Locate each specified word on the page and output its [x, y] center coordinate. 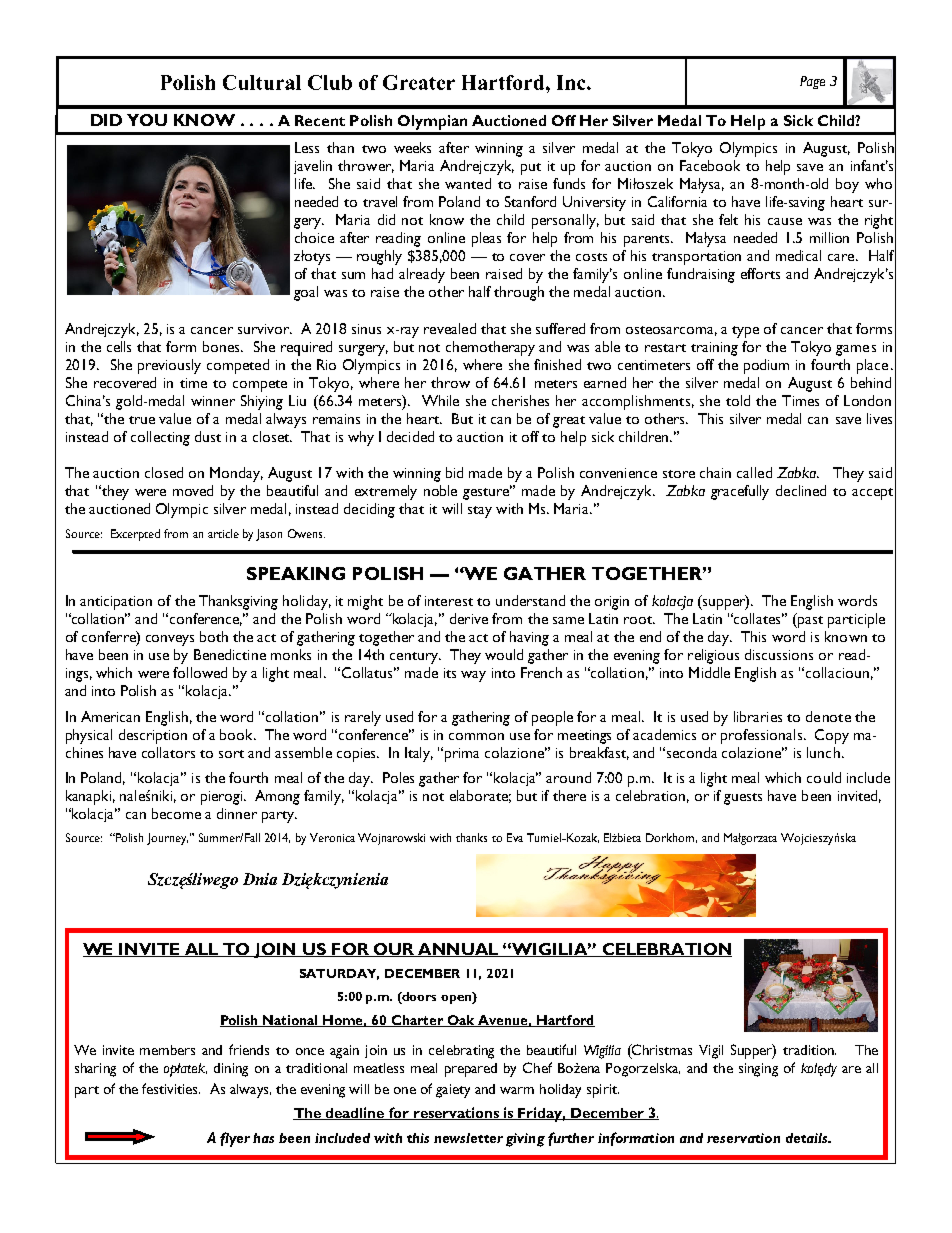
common [476, 736]
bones [222, 346]
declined [801, 490]
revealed [450, 328]
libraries [758, 716]
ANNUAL [458, 950]
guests [743, 799]
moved [193, 490]
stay [480, 512]
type [745, 332]
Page [812, 82]
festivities [171, 1088]
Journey [167, 839]
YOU [147, 120]
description [153, 736]
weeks [412, 147]
